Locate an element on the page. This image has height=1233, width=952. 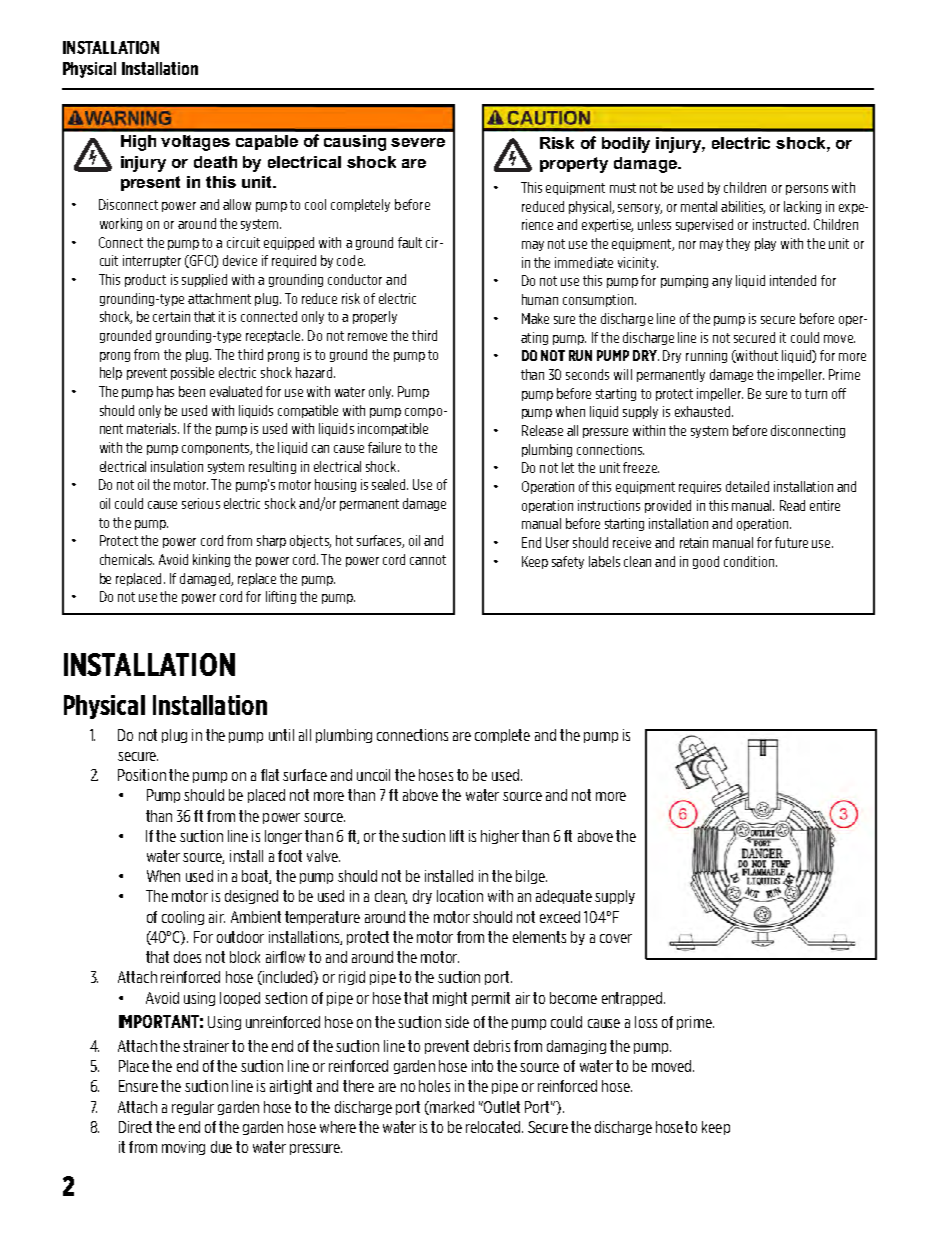
Release is located at coordinates (542, 430).
